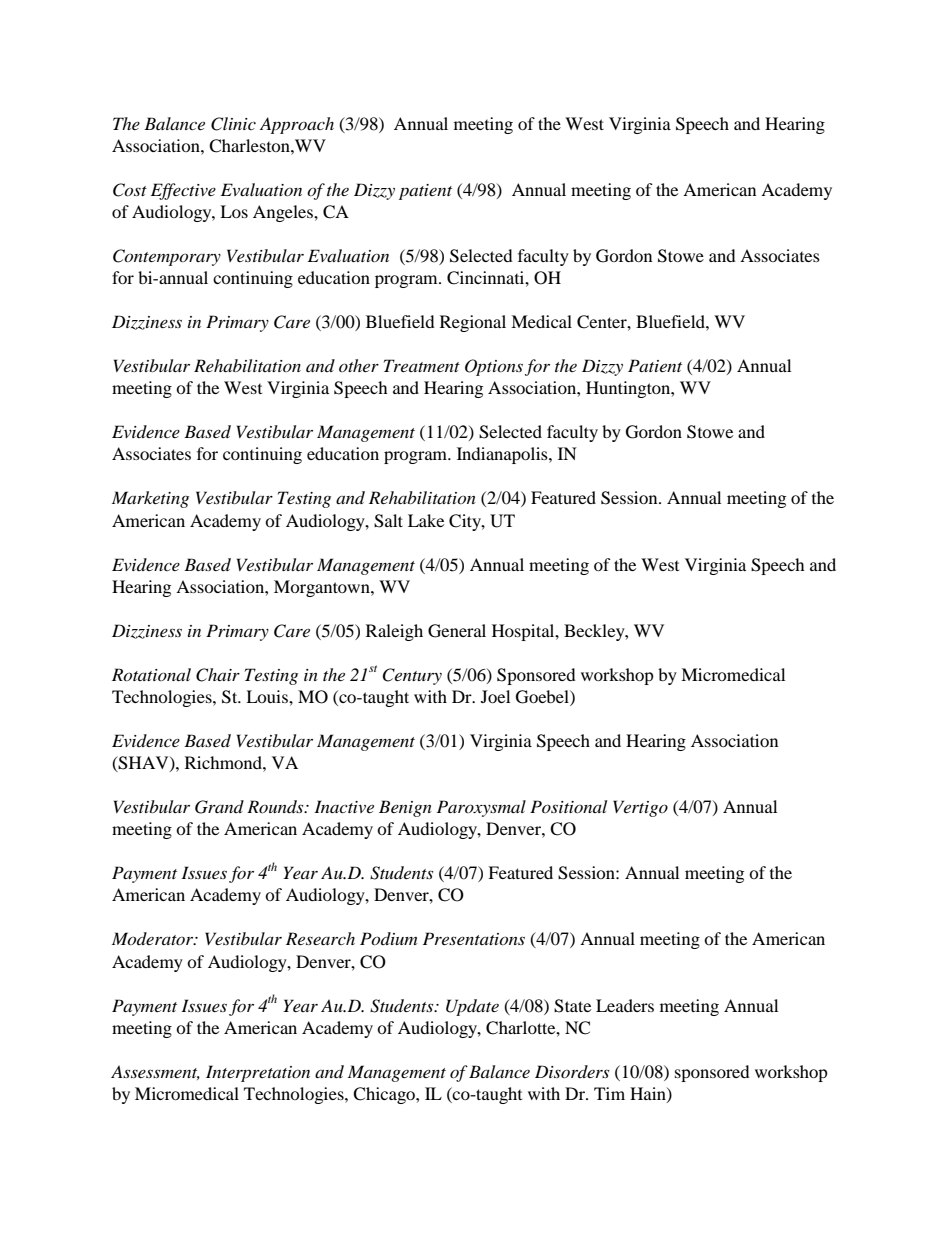 The image size is (952, 1233). Describe the element at coordinates (503, 455) in the image. I see `Indianapolis` at that location.
